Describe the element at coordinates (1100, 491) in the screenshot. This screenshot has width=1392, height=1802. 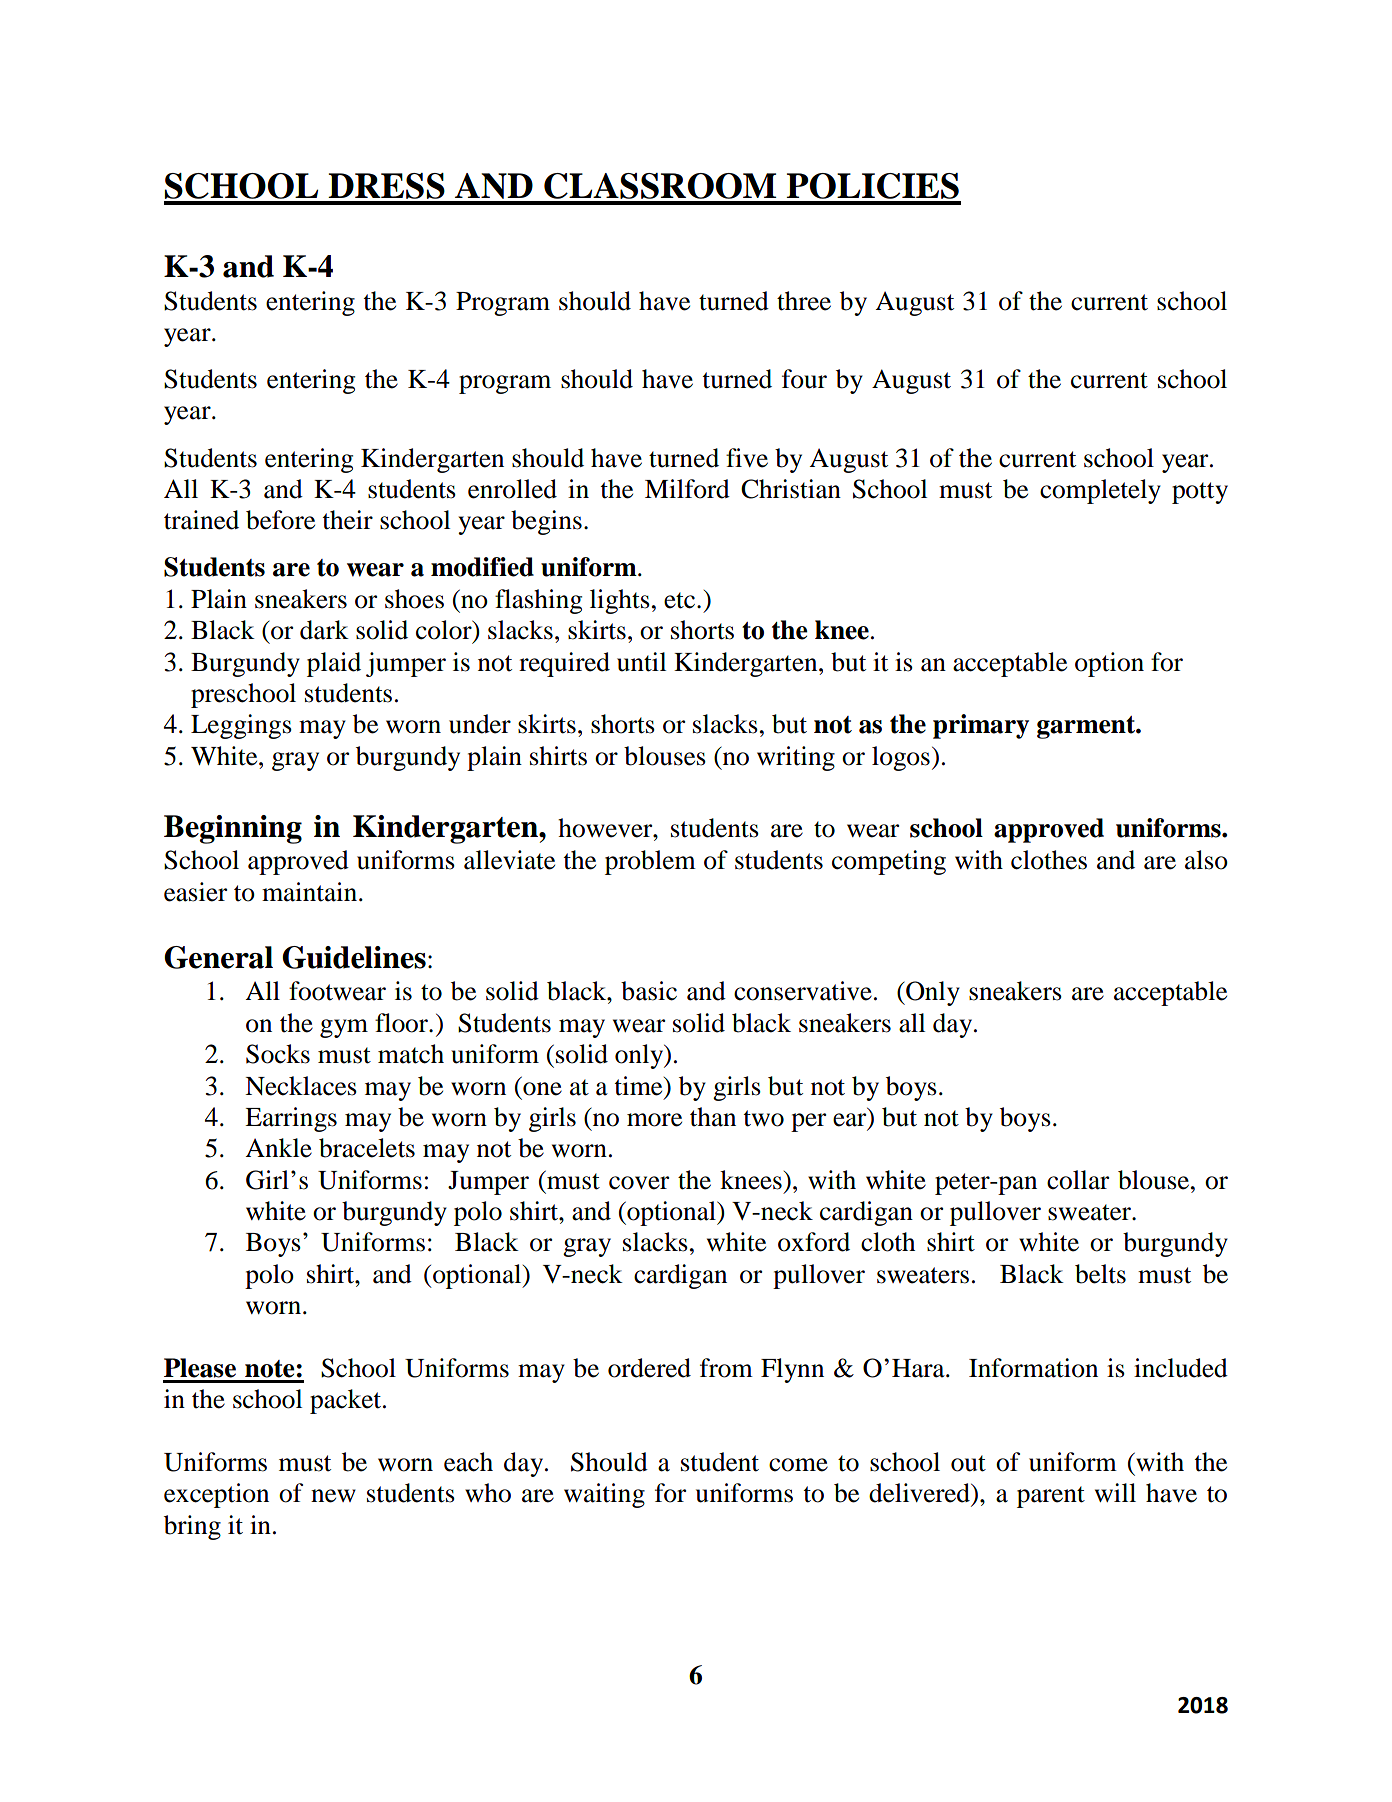
I see `completely` at that location.
